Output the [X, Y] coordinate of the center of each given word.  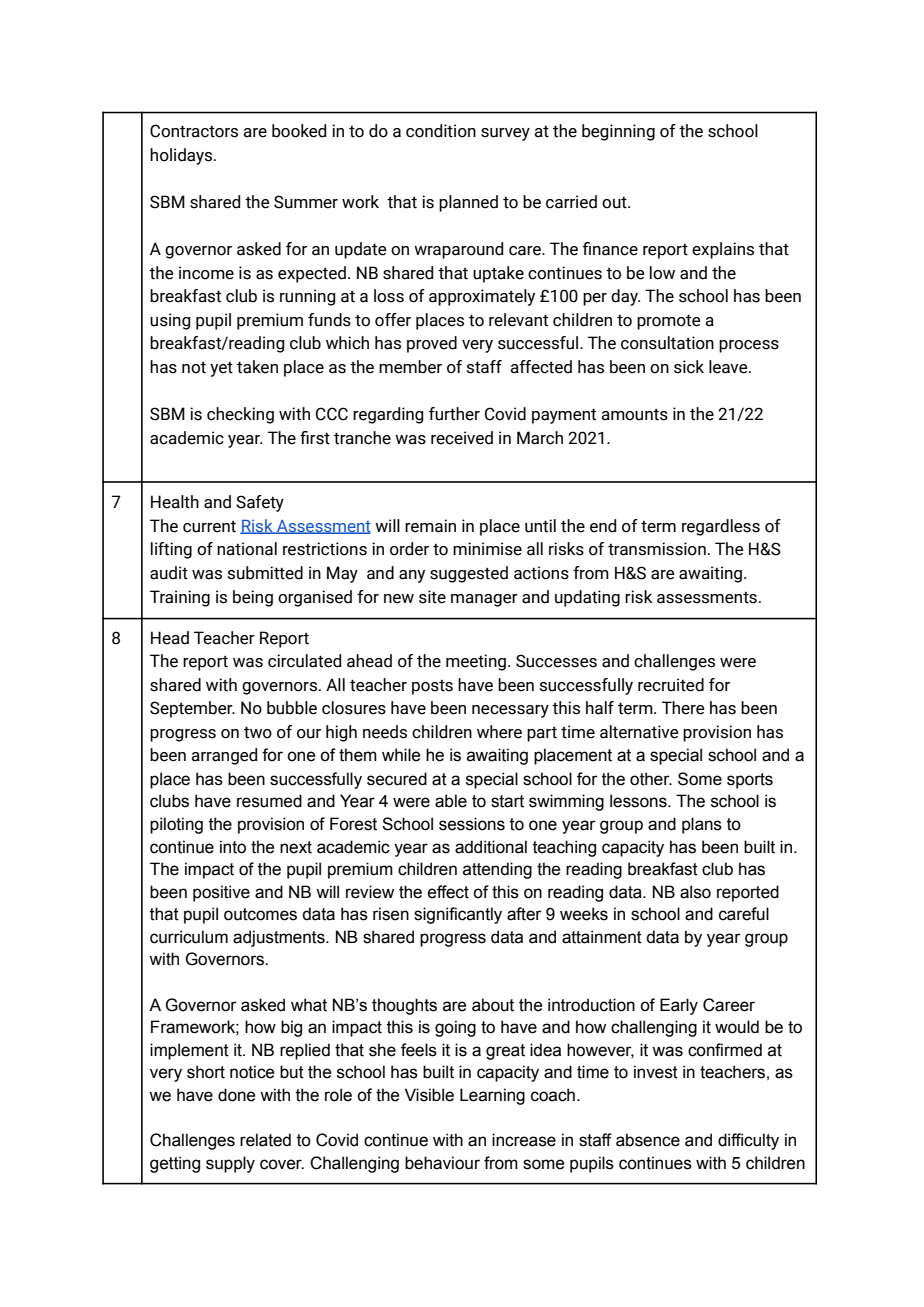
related [265, 1140]
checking [240, 415]
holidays [182, 156]
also [695, 892]
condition [441, 131]
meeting [476, 662]
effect [448, 892]
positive [221, 893]
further [454, 414]
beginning [618, 132]
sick [689, 367]
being [253, 598]
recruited [671, 685]
